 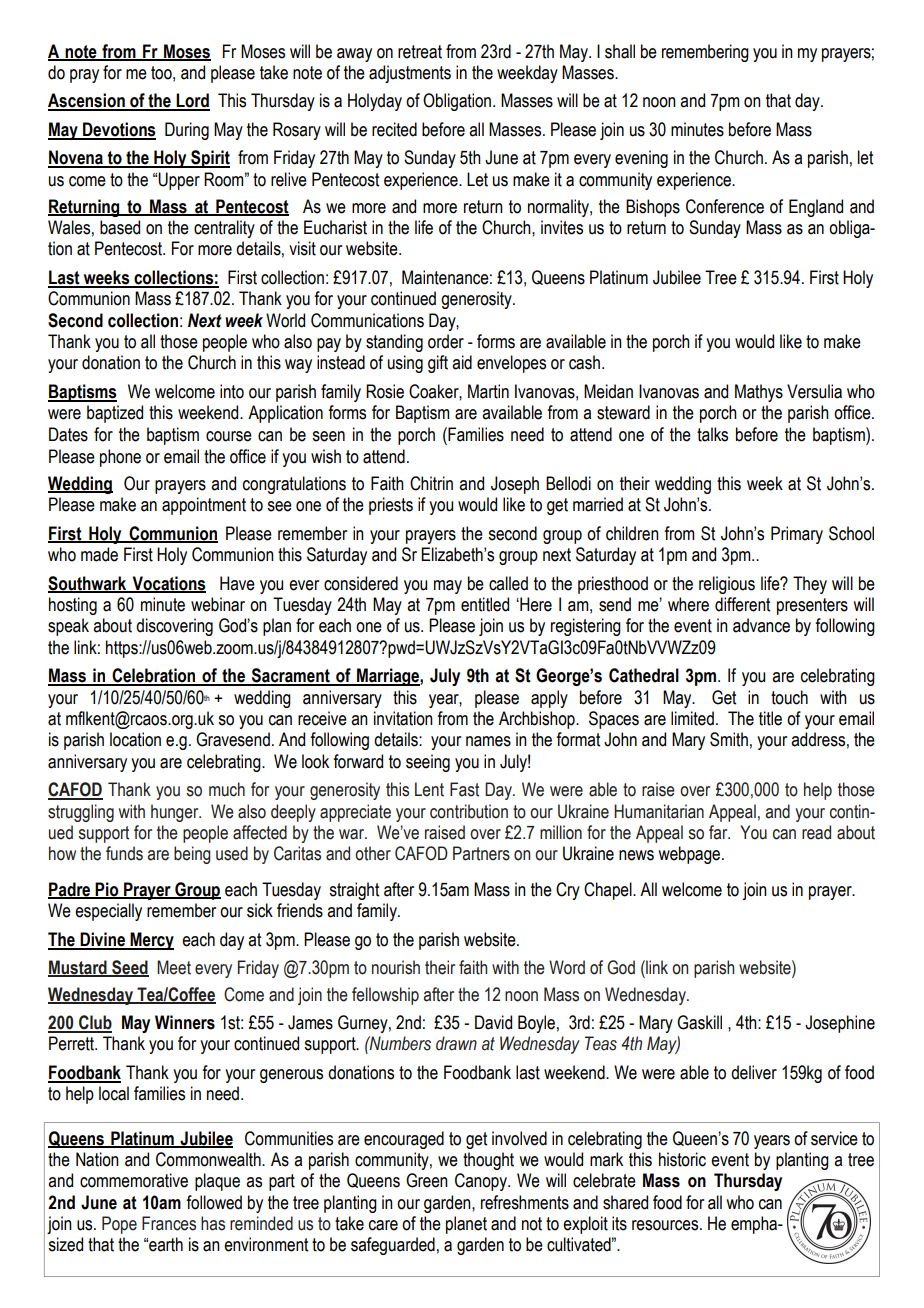 I want to click on Lord, so click(x=192, y=101).
